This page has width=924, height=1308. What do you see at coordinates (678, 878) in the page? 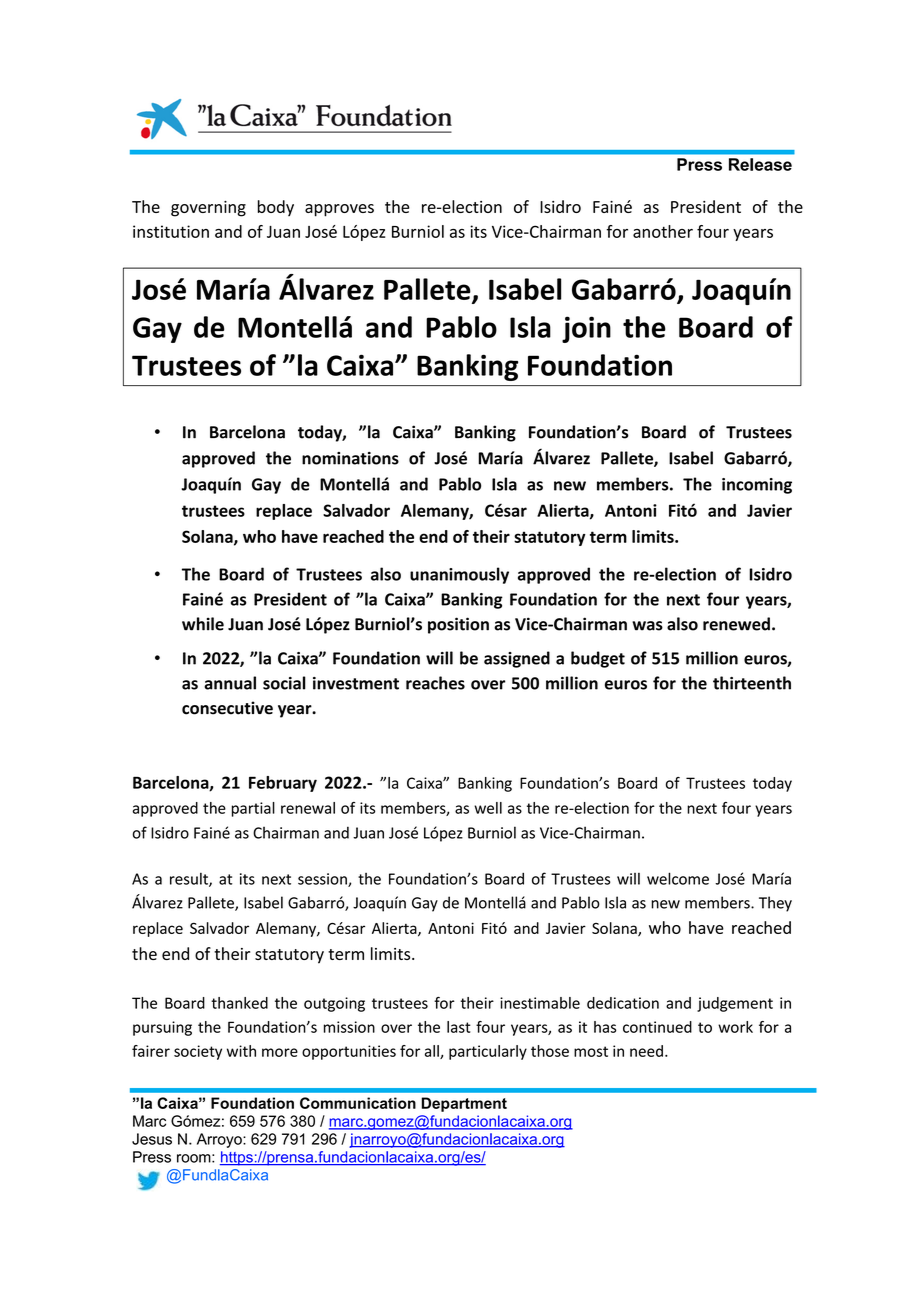
I see `welcome` at bounding box center [678, 878].
